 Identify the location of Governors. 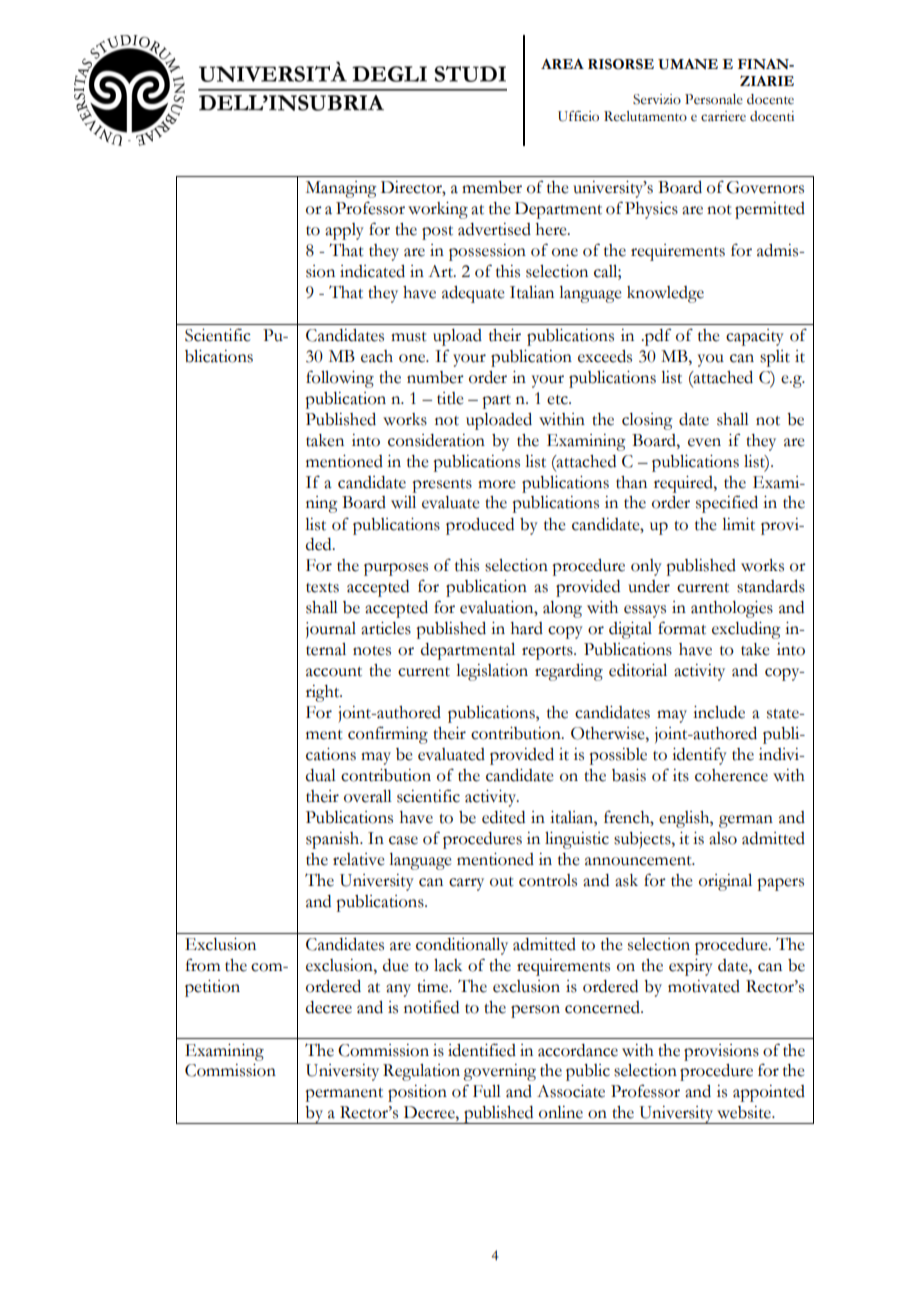
(765, 187).
